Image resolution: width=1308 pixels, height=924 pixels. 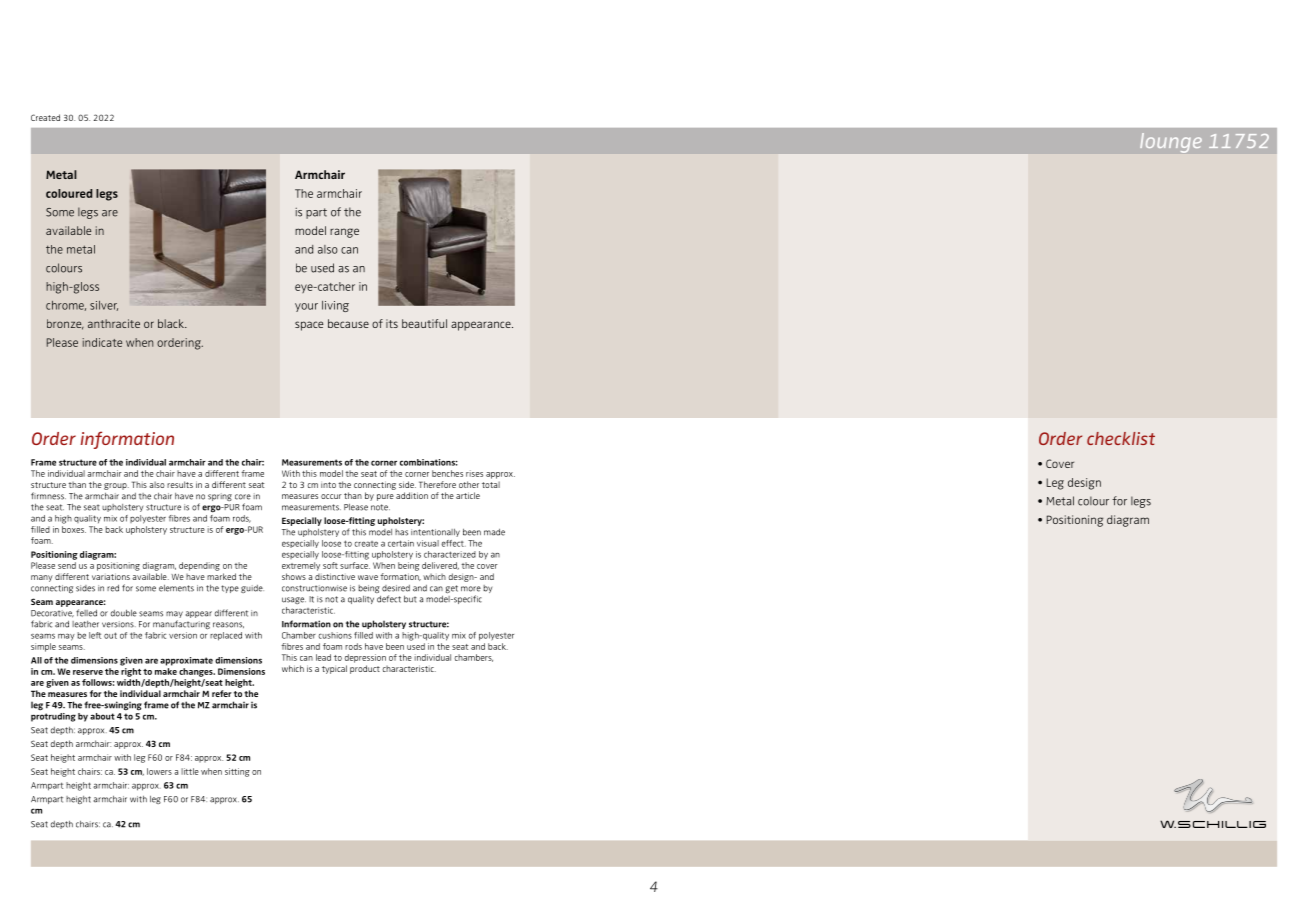 I want to click on little, so click(x=190, y=771).
